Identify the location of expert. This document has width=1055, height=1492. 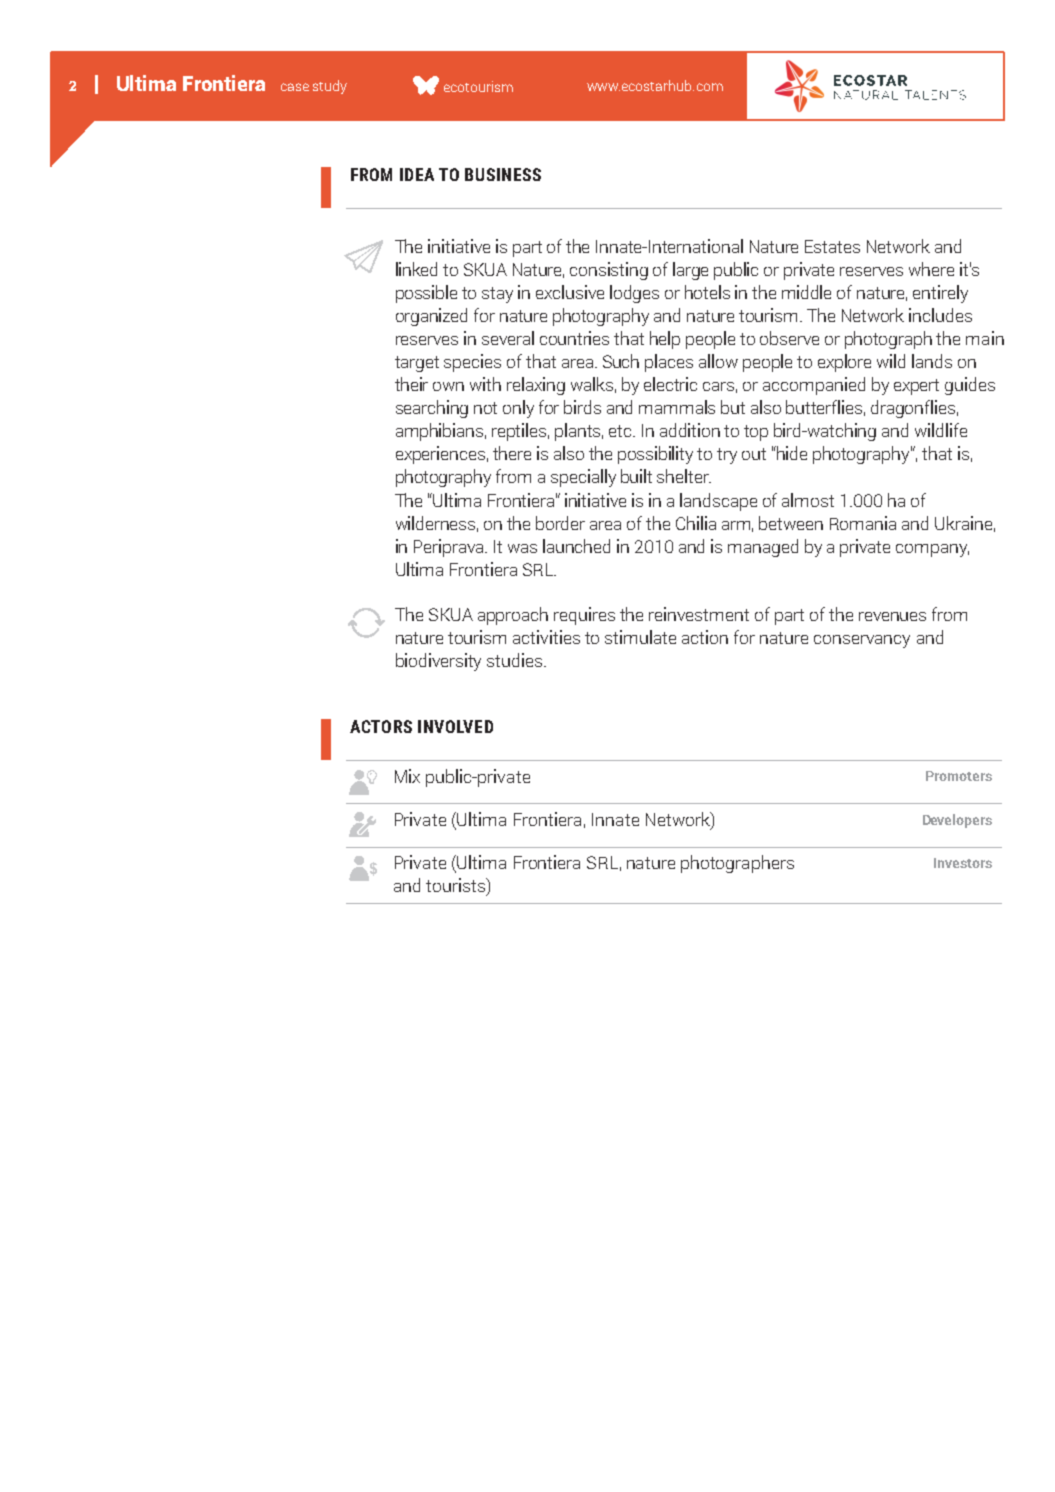
(916, 387).
